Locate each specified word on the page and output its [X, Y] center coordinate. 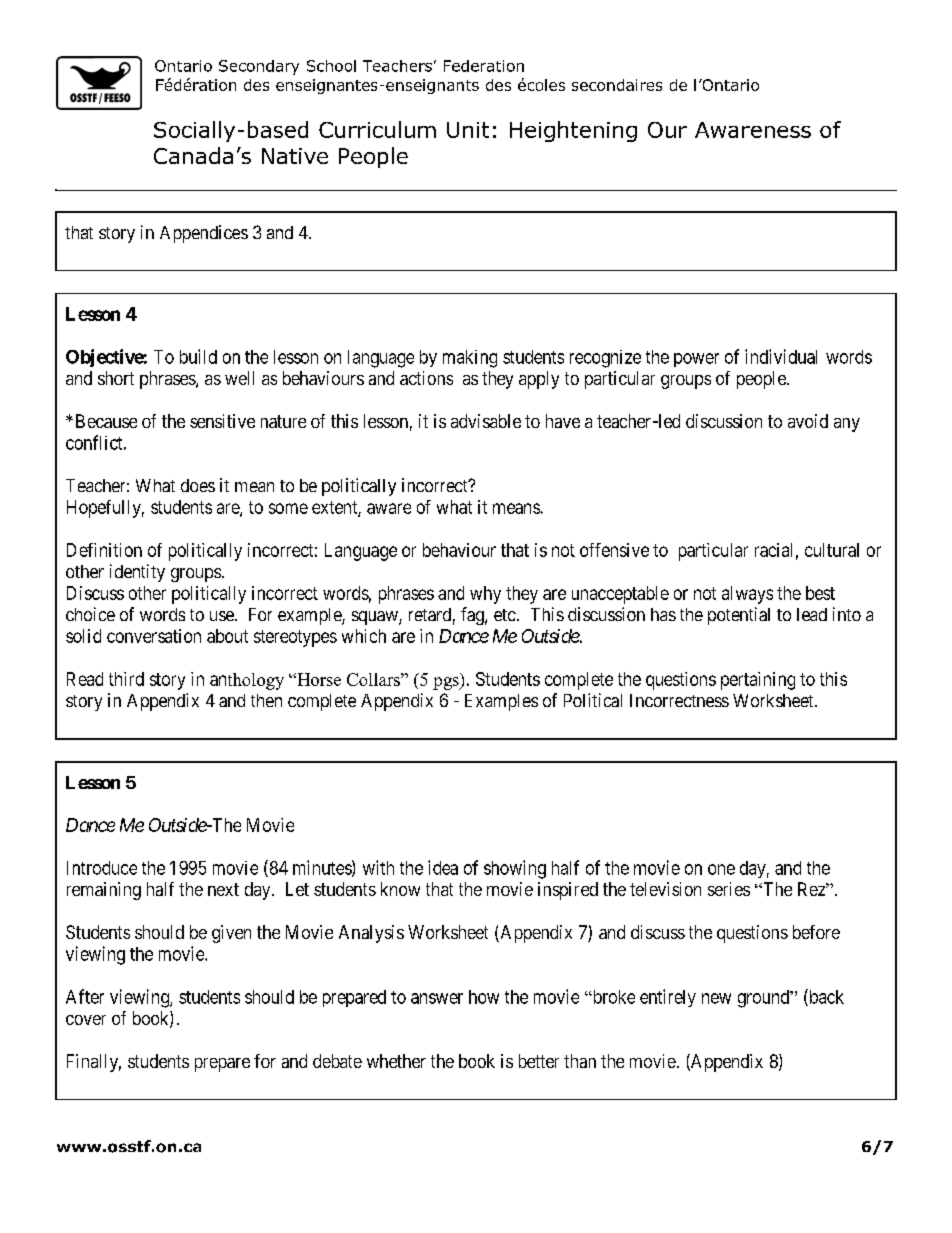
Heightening [573, 131]
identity [137, 573]
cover [86, 1020]
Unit [468, 130]
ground [765, 999]
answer [437, 998]
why [485, 595]
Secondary [259, 67]
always [747, 595]
